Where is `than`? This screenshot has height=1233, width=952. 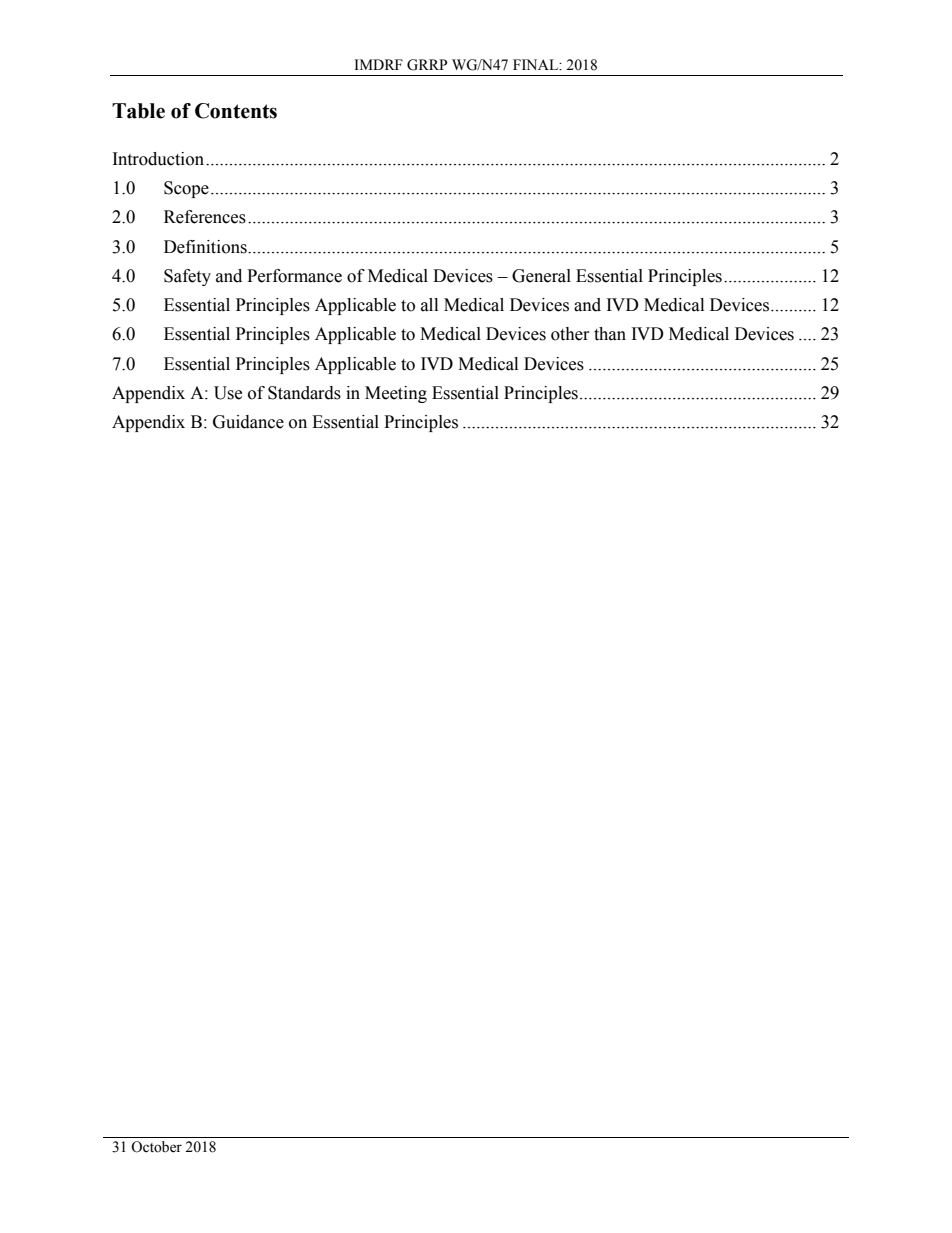 than is located at coordinates (610, 334).
